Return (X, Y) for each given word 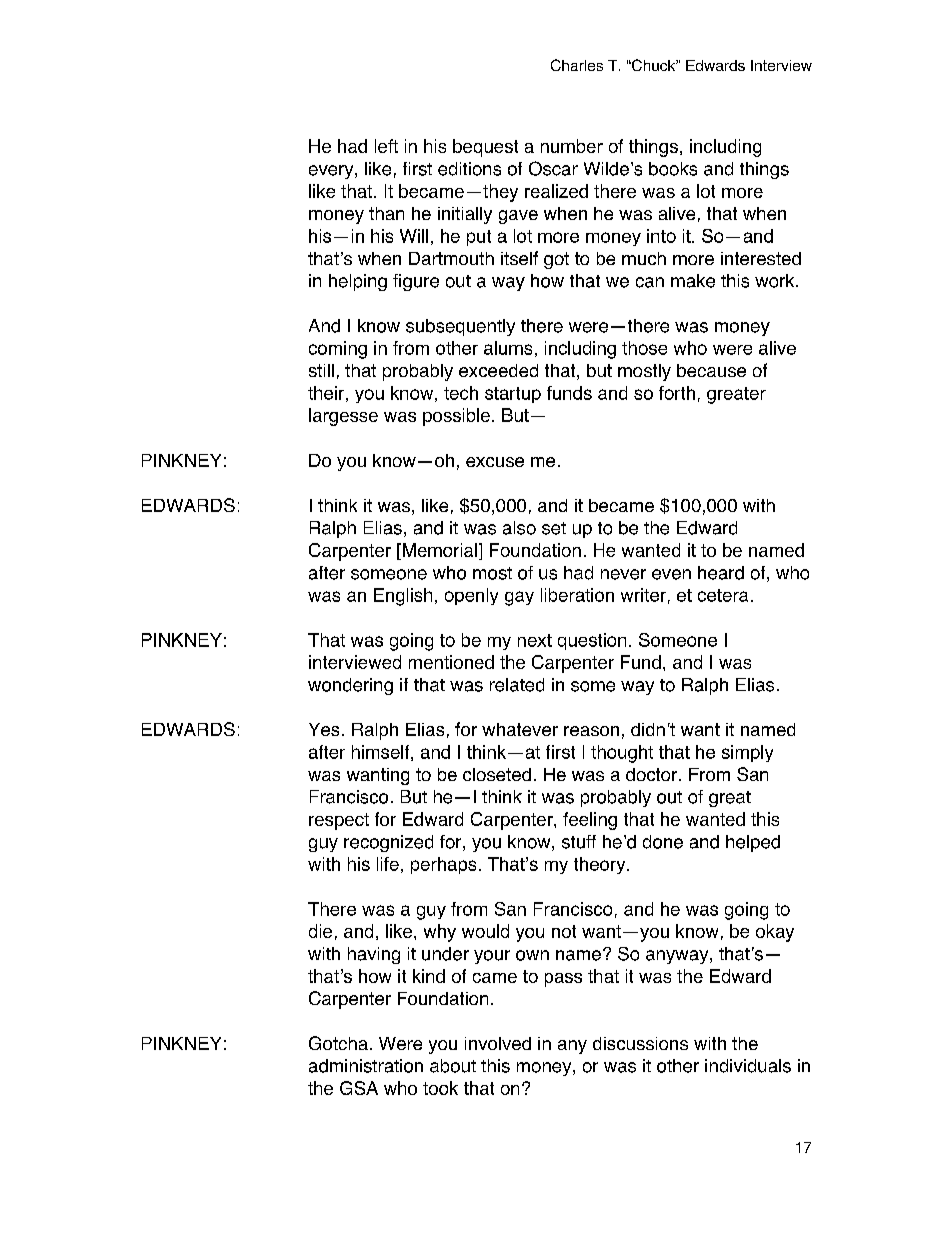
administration (366, 1066)
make (693, 281)
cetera (723, 595)
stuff (579, 842)
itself (519, 258)
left (386, 146)
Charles (577, 65)
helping (358, 282)
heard (721, 573)
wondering (350, 686)
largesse (343, 417)
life (388, 864)
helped (753, 843)
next (535, 640)
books (673, 169)
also (519, 528)
